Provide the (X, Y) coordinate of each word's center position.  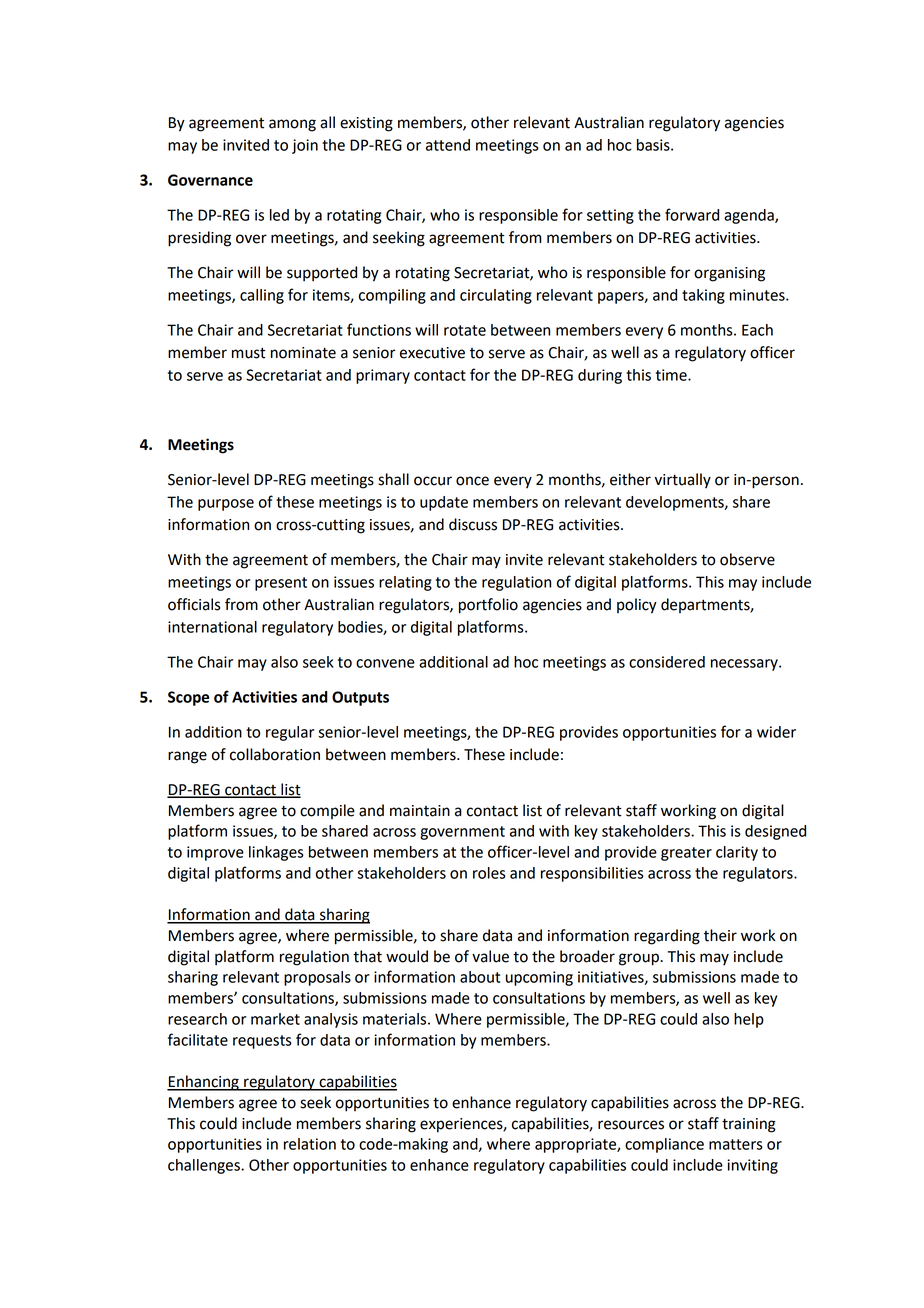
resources (631, 1125)
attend (448, 145)
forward (692, 214)
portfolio (488, 606)
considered (667, 662)
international (212, 627)
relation (310, 1144)
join (305, 146)
